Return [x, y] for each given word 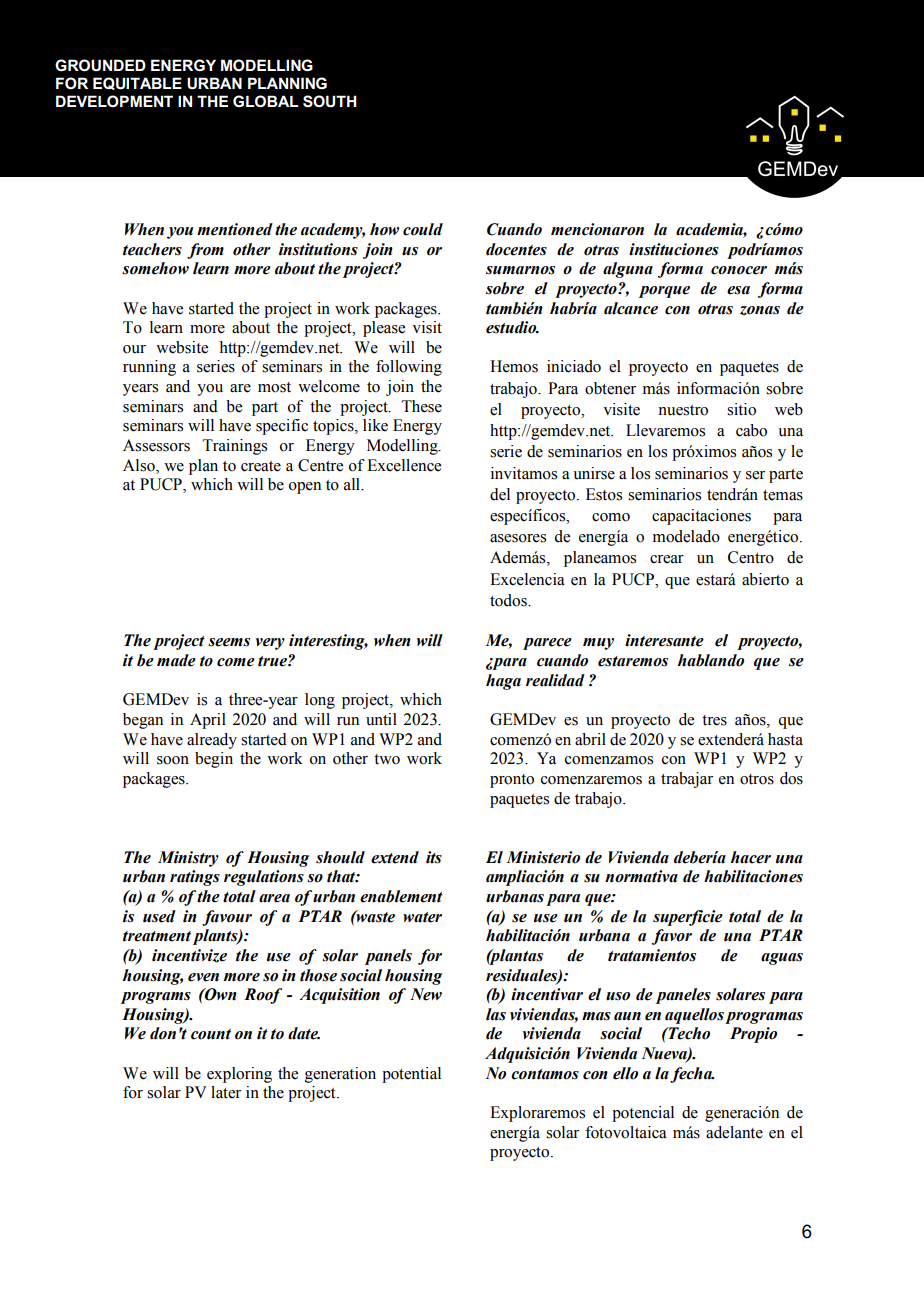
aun [627, 1016]
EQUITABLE [137, 83]
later [226, 1092]
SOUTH [330, 101]
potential [411, 1075]
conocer [739, 270]
